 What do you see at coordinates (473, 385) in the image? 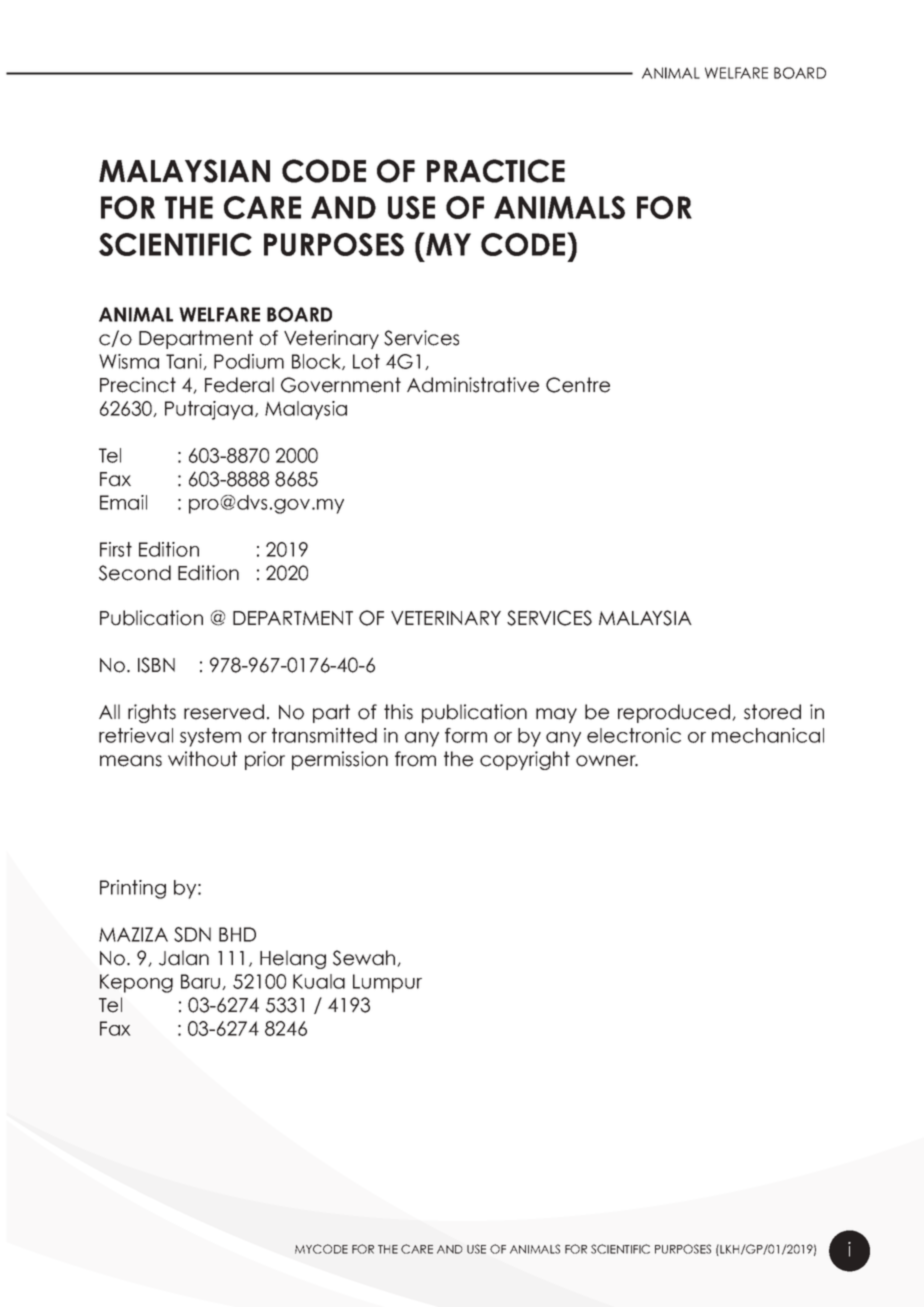
I see `Administrative` at bounding box center [473, 385].
